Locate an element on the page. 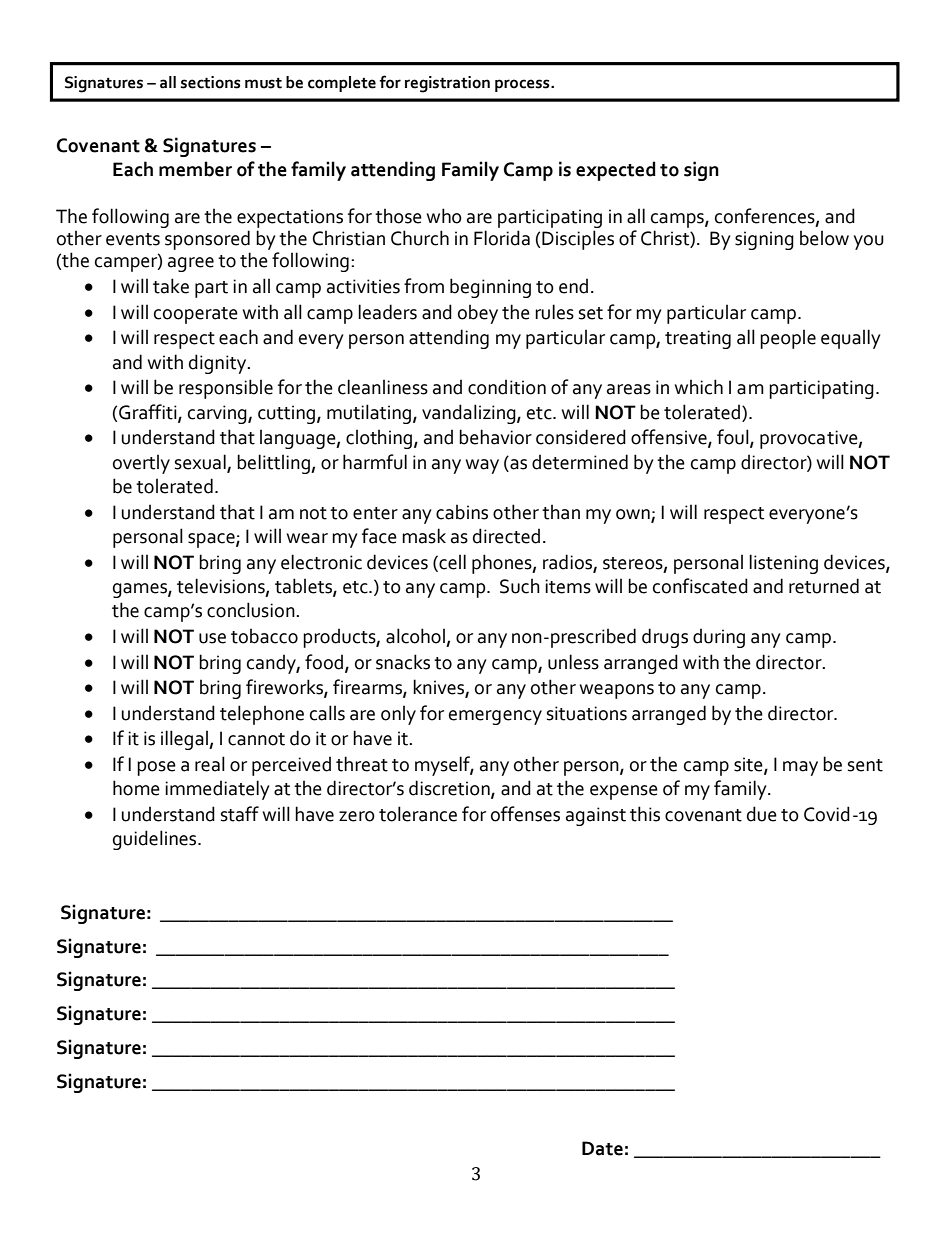 Image resolution: width=952 pixels, height=1233 pixels. conclusion is located at coordinates (252, 610).
